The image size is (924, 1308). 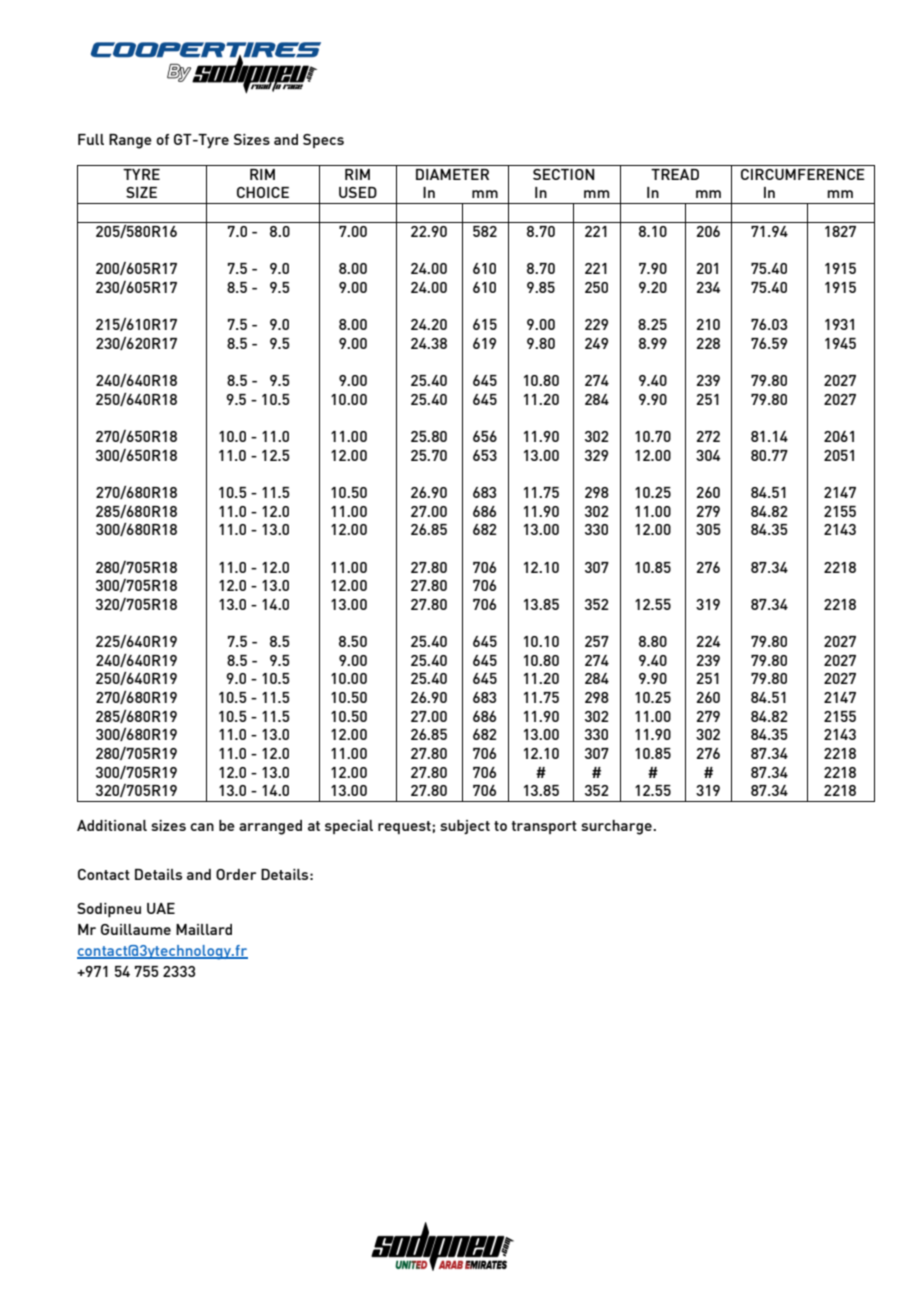 What do you see at coordinates (452, 174) in the image?
I see `DIAMETER` at bounding box center [452, 174].
